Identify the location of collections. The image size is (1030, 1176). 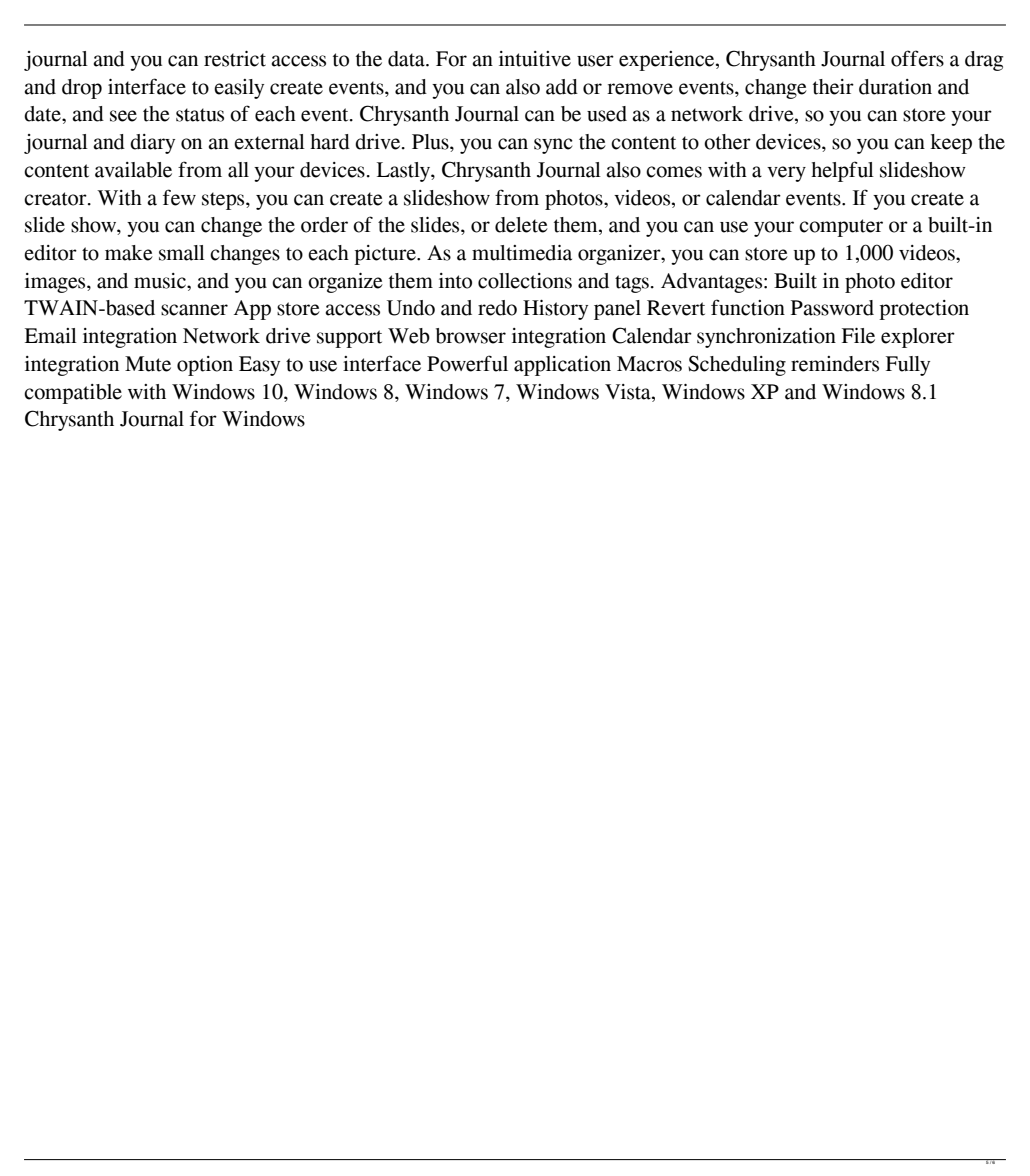
(525, 281).
